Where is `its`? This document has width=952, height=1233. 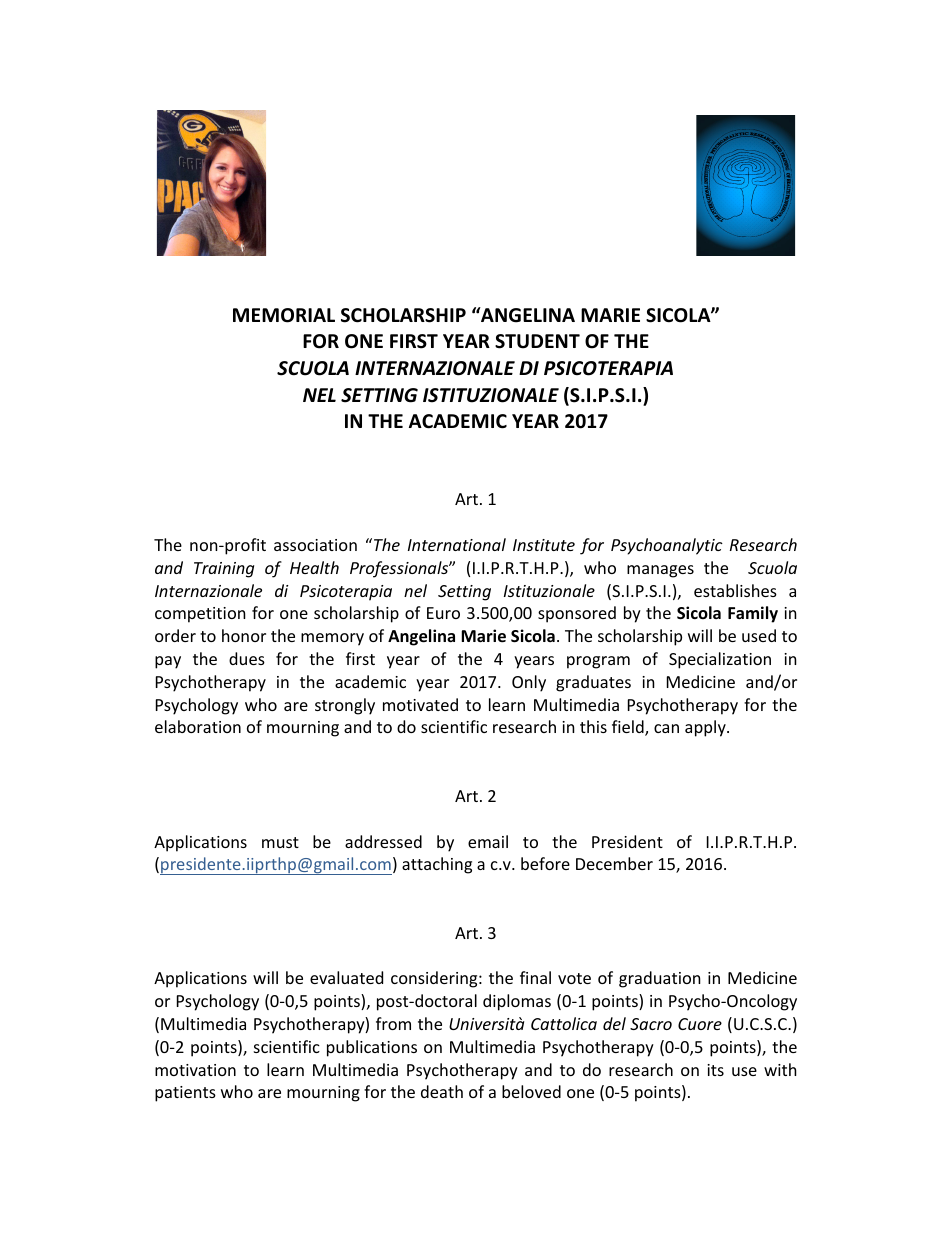 its is located at coordinates (715, 1070).
